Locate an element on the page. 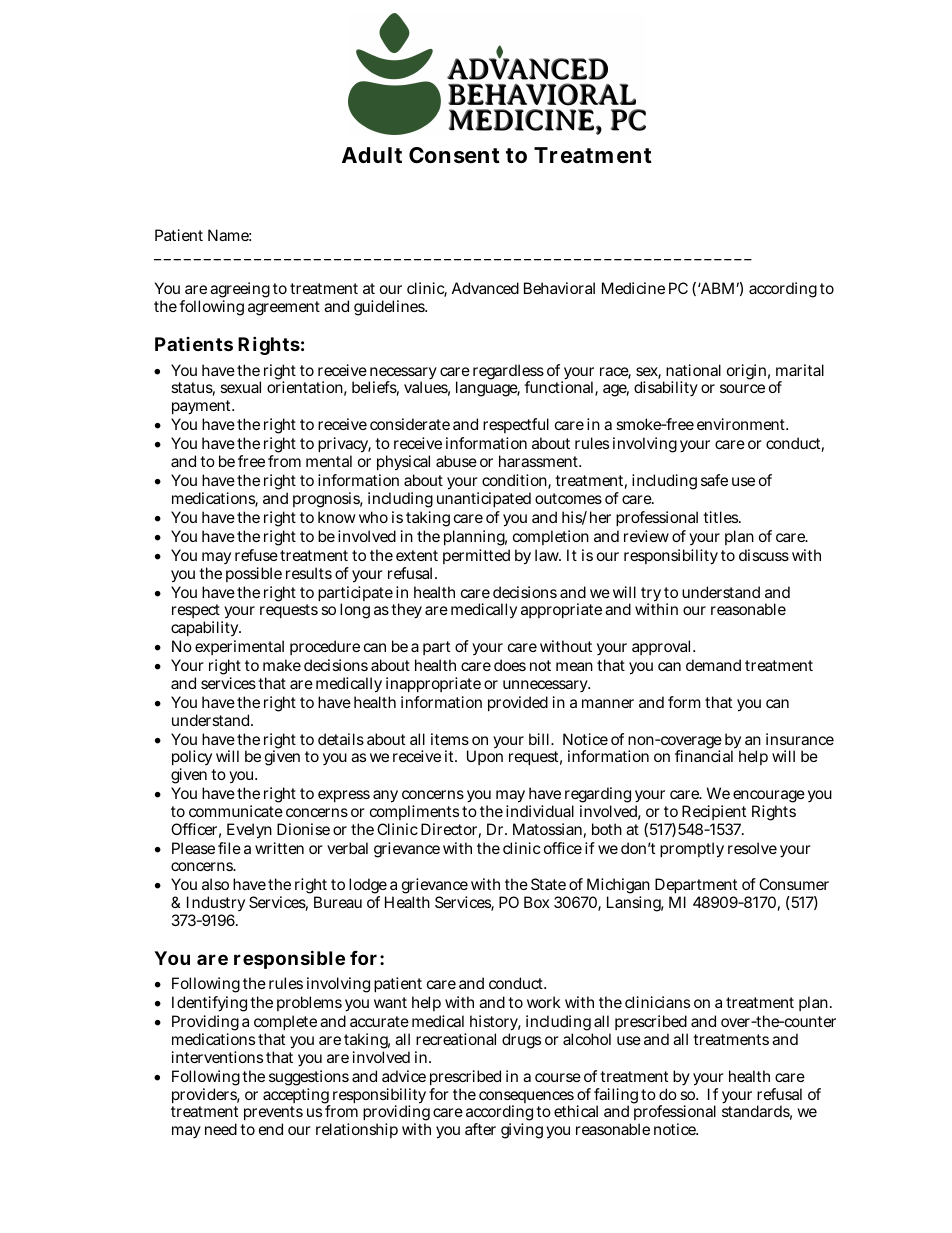 This image has width=952, height=1233. individual is located at coordinates (540, 811).
